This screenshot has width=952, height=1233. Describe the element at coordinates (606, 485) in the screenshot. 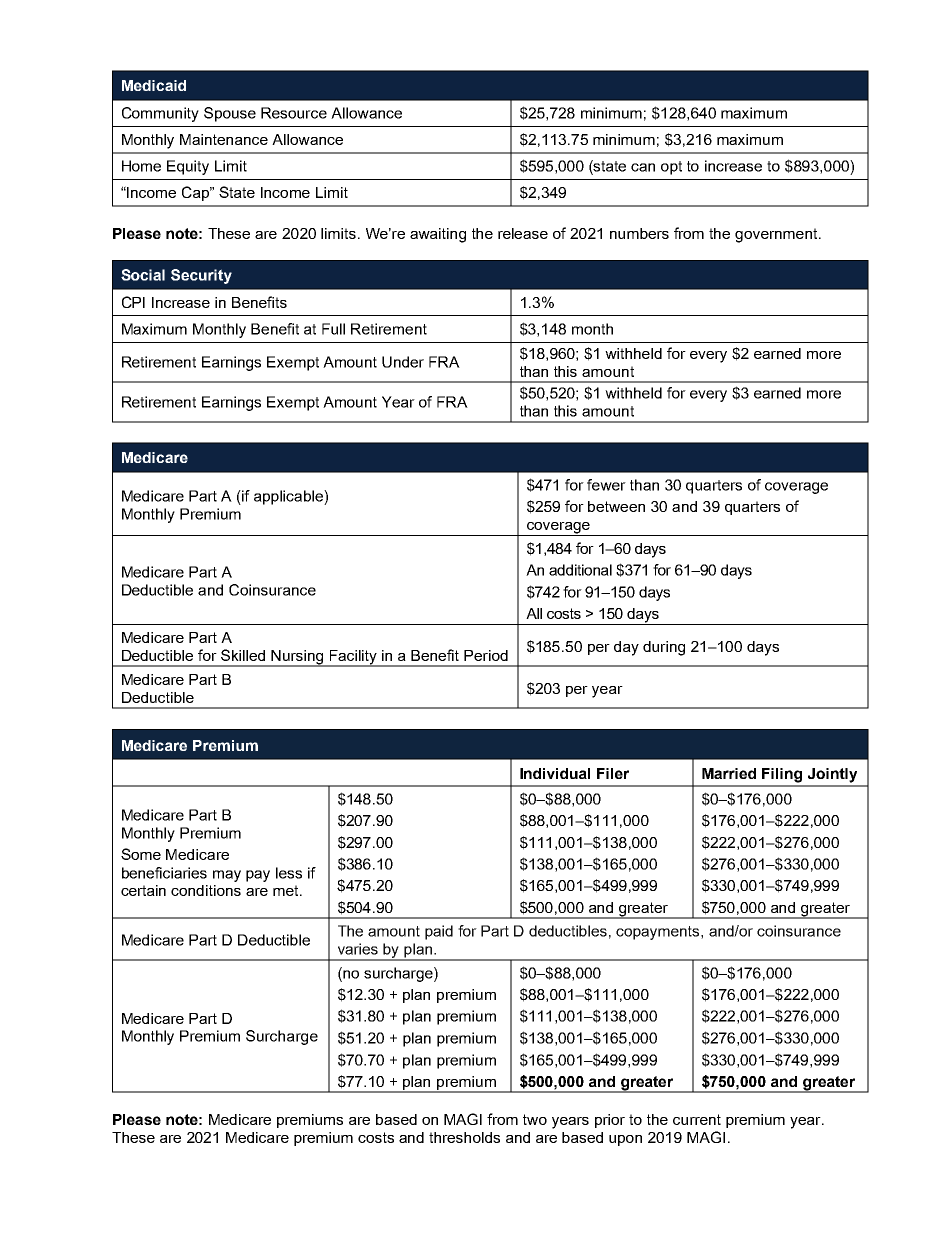

I see `fewer` at that location.
